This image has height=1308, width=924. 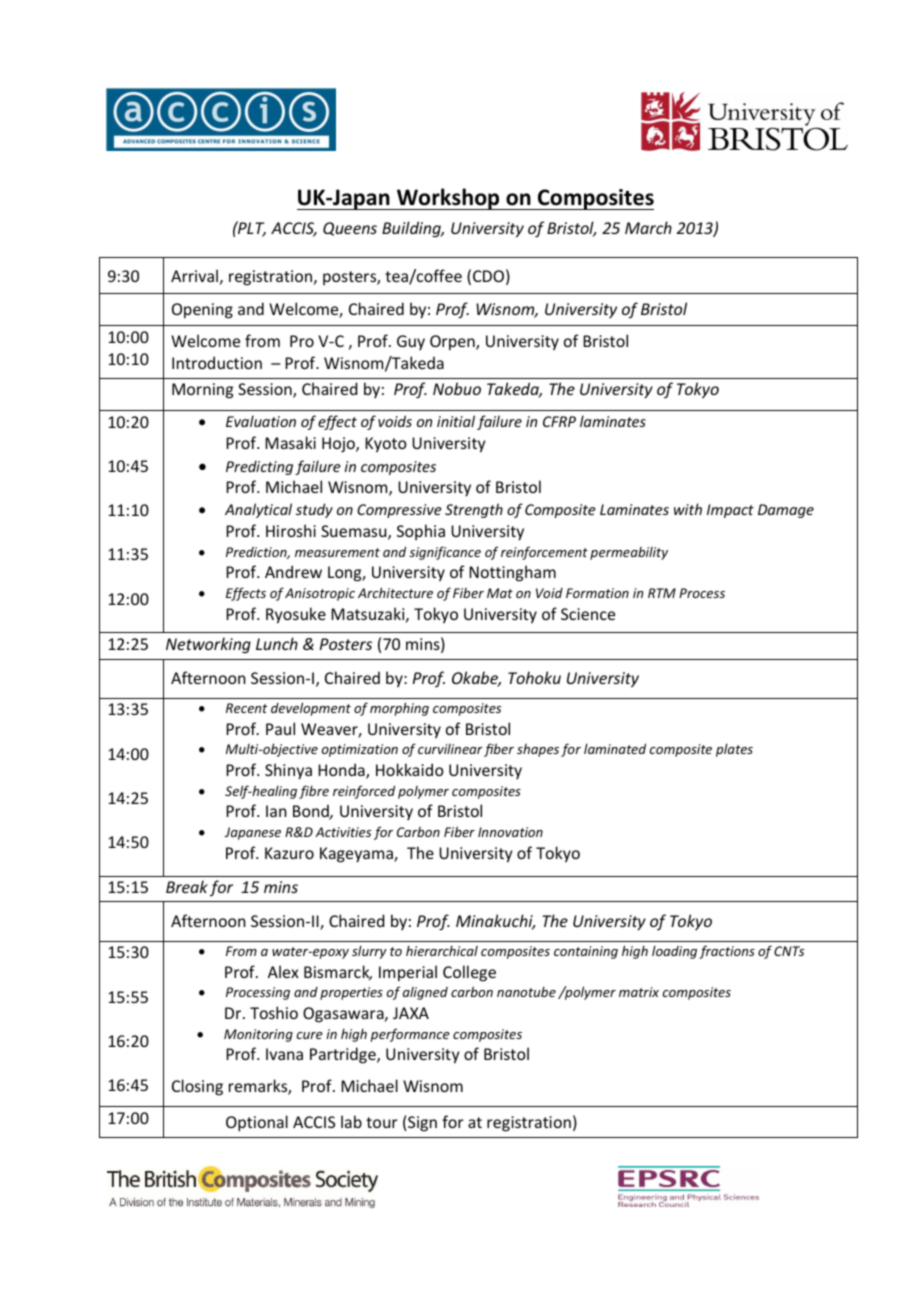 I want to click on with, so click(x=688, y=509).
